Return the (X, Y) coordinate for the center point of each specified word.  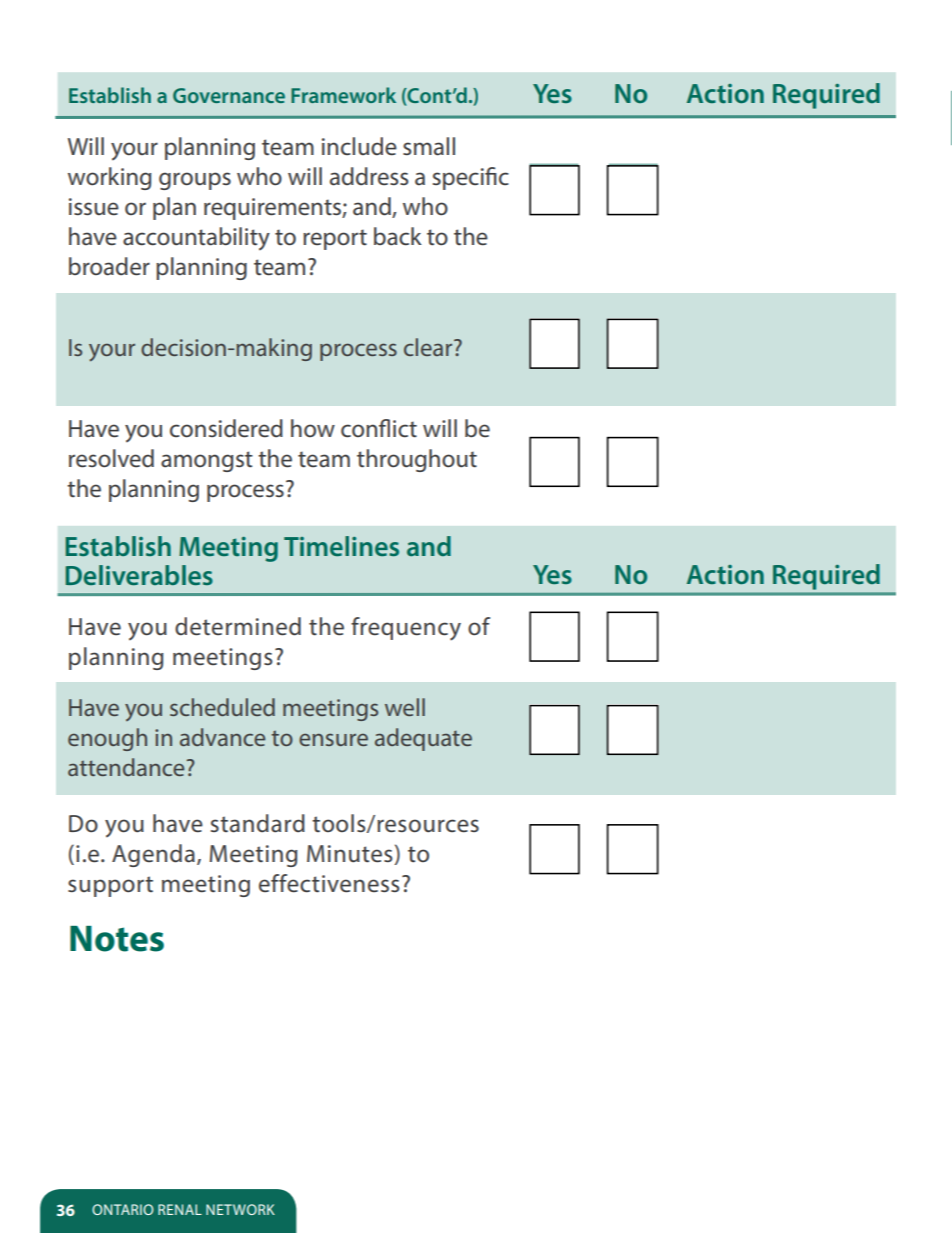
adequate (423, 739)
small (429, 146)
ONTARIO (122, 1209)
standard (258, 823)
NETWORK (240, 1209)
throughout (417, 460)
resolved (111, 458)
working (110, 178)
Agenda (153, 855)
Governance (229, 95)
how (313, 428)
